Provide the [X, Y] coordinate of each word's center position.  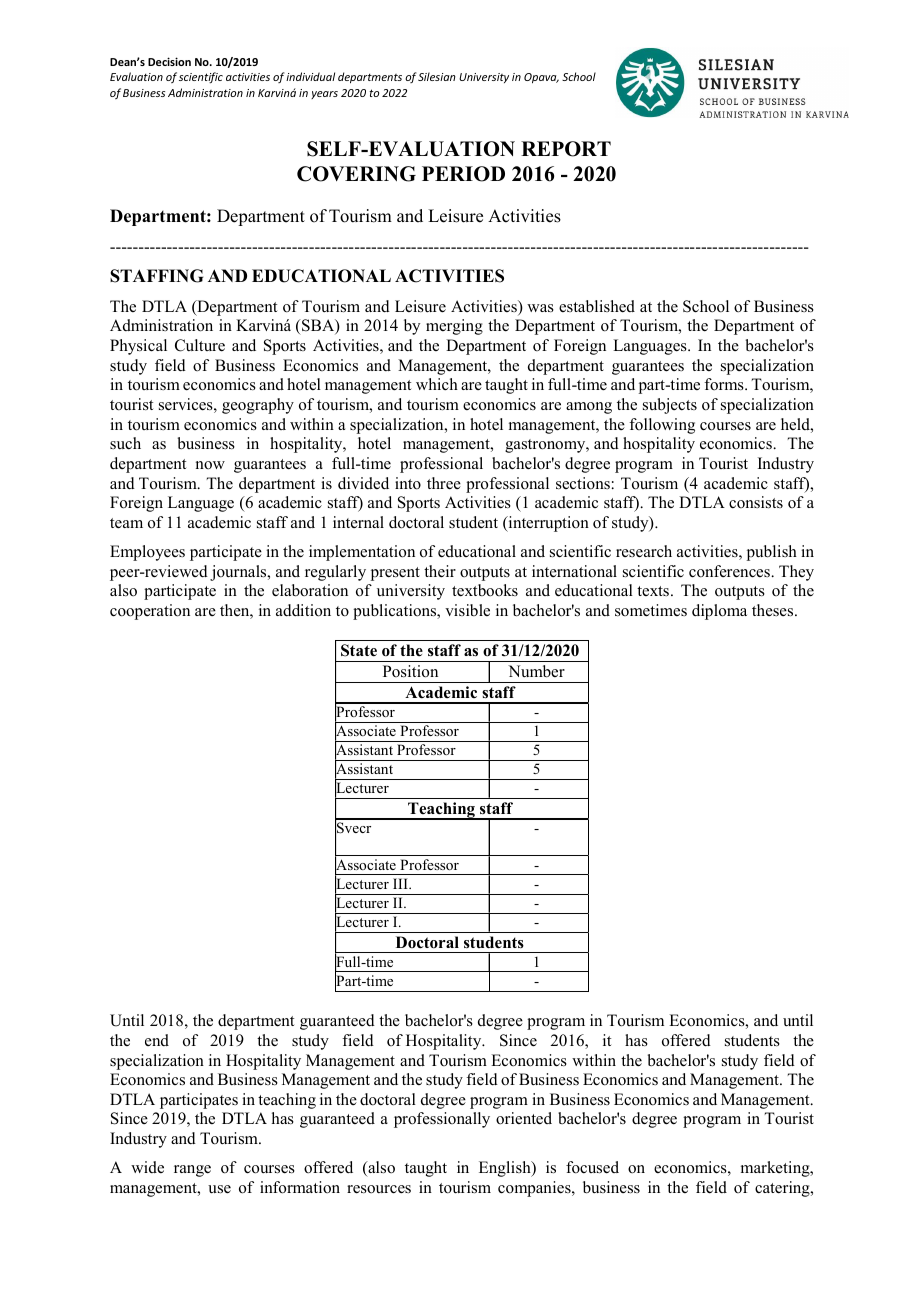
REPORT [566, 149]
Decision [169, 61]
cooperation [150, 612]
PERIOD [463, 174]
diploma [719, 612]
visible [467, 610]
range [192, 1171]
